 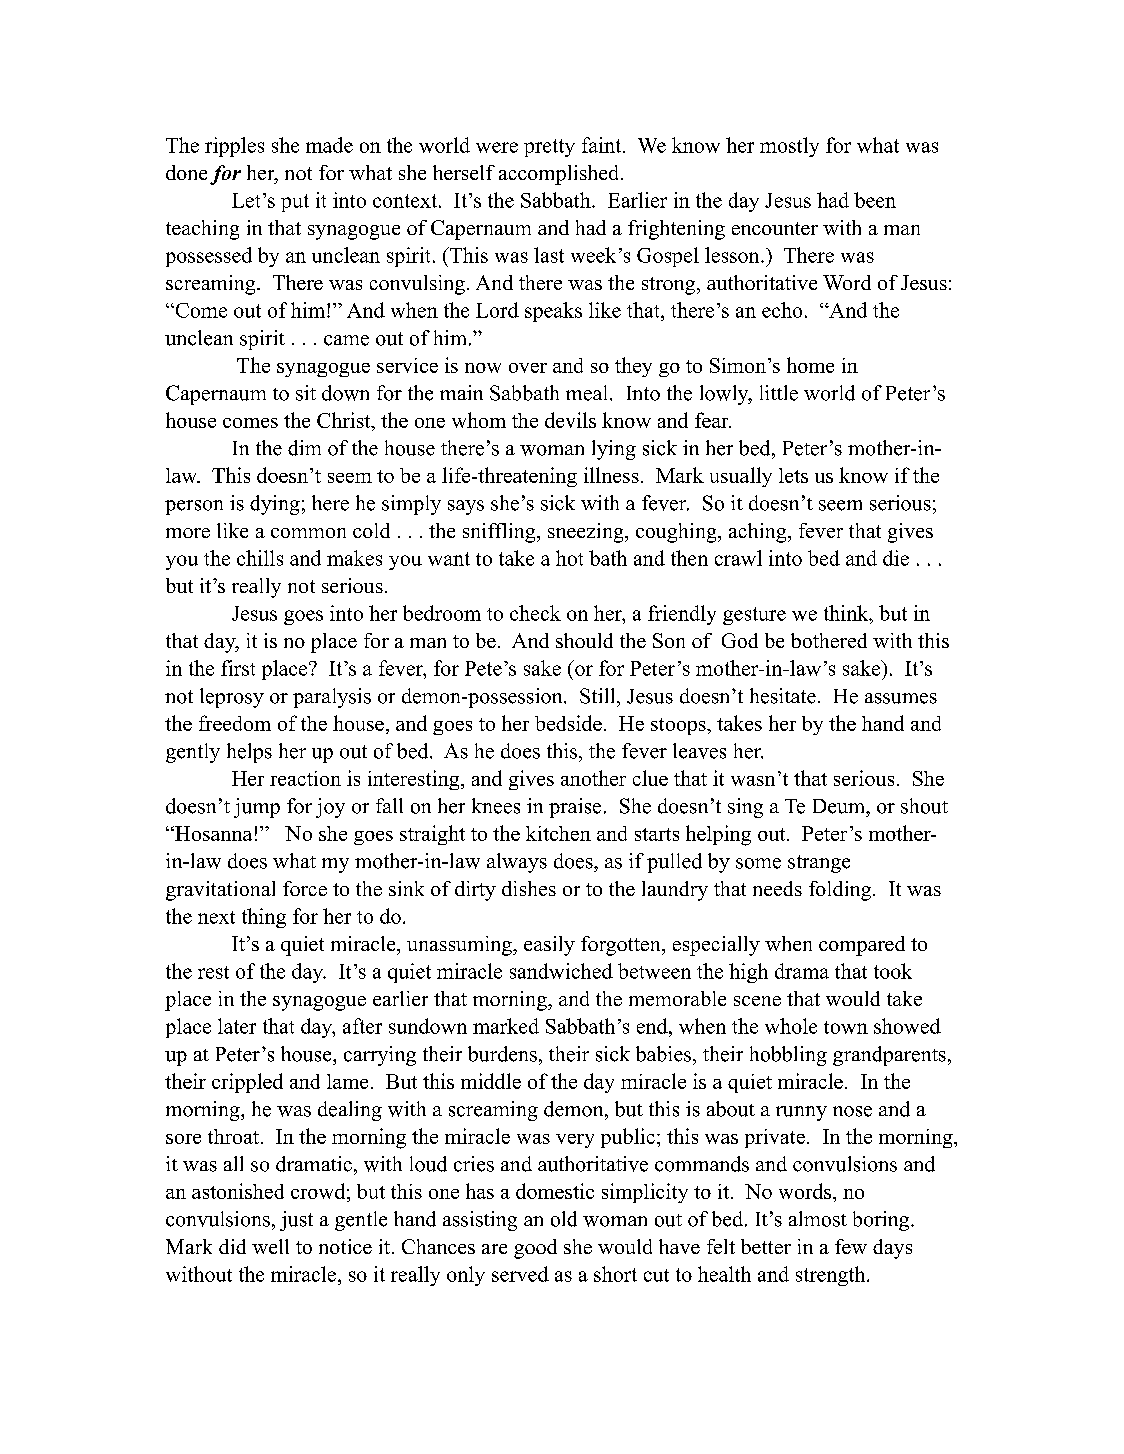 I want to click on chills, so click(x=260, y=558).
